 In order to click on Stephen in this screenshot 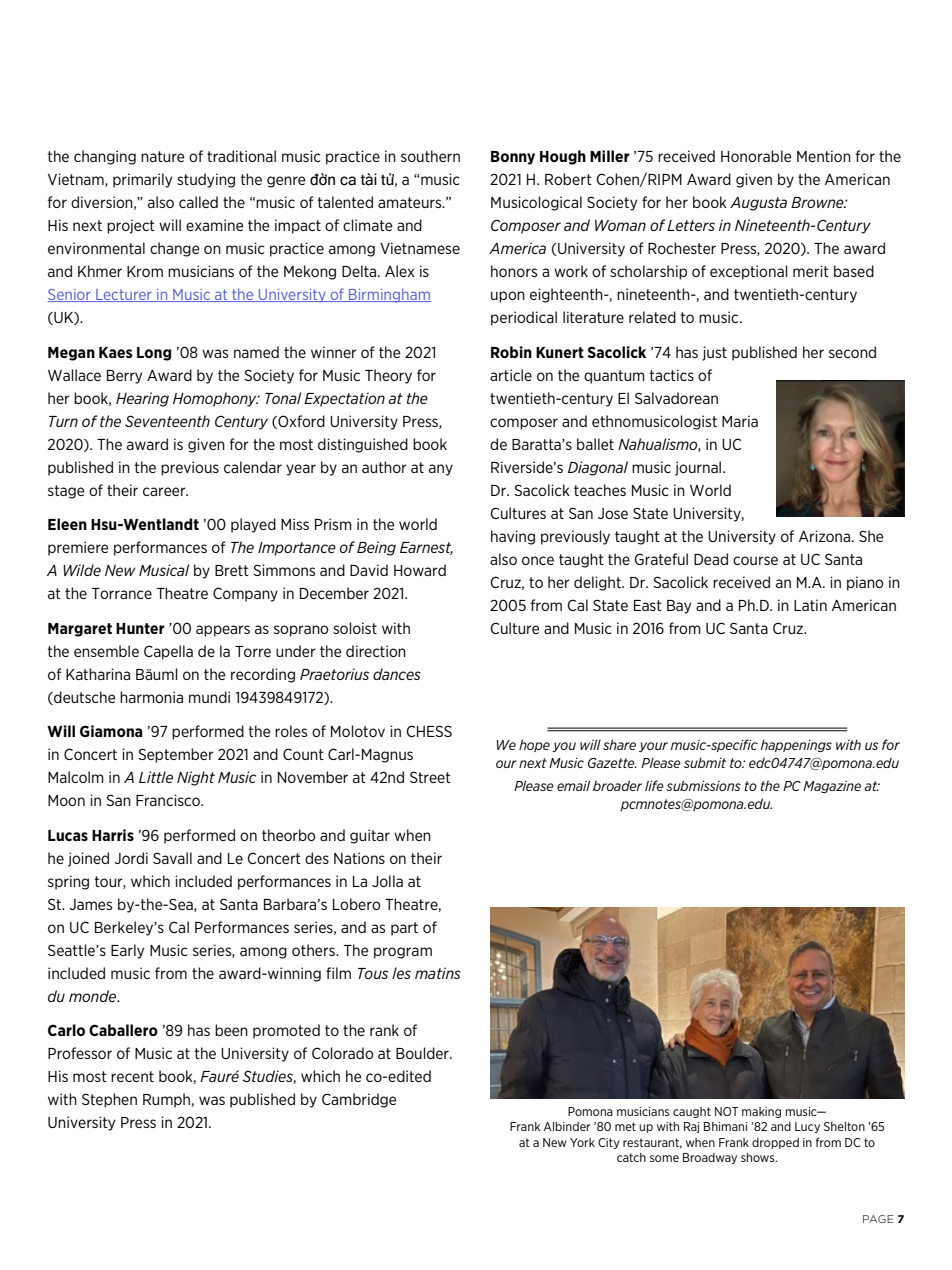, I will do `click(109, 1100)`.
